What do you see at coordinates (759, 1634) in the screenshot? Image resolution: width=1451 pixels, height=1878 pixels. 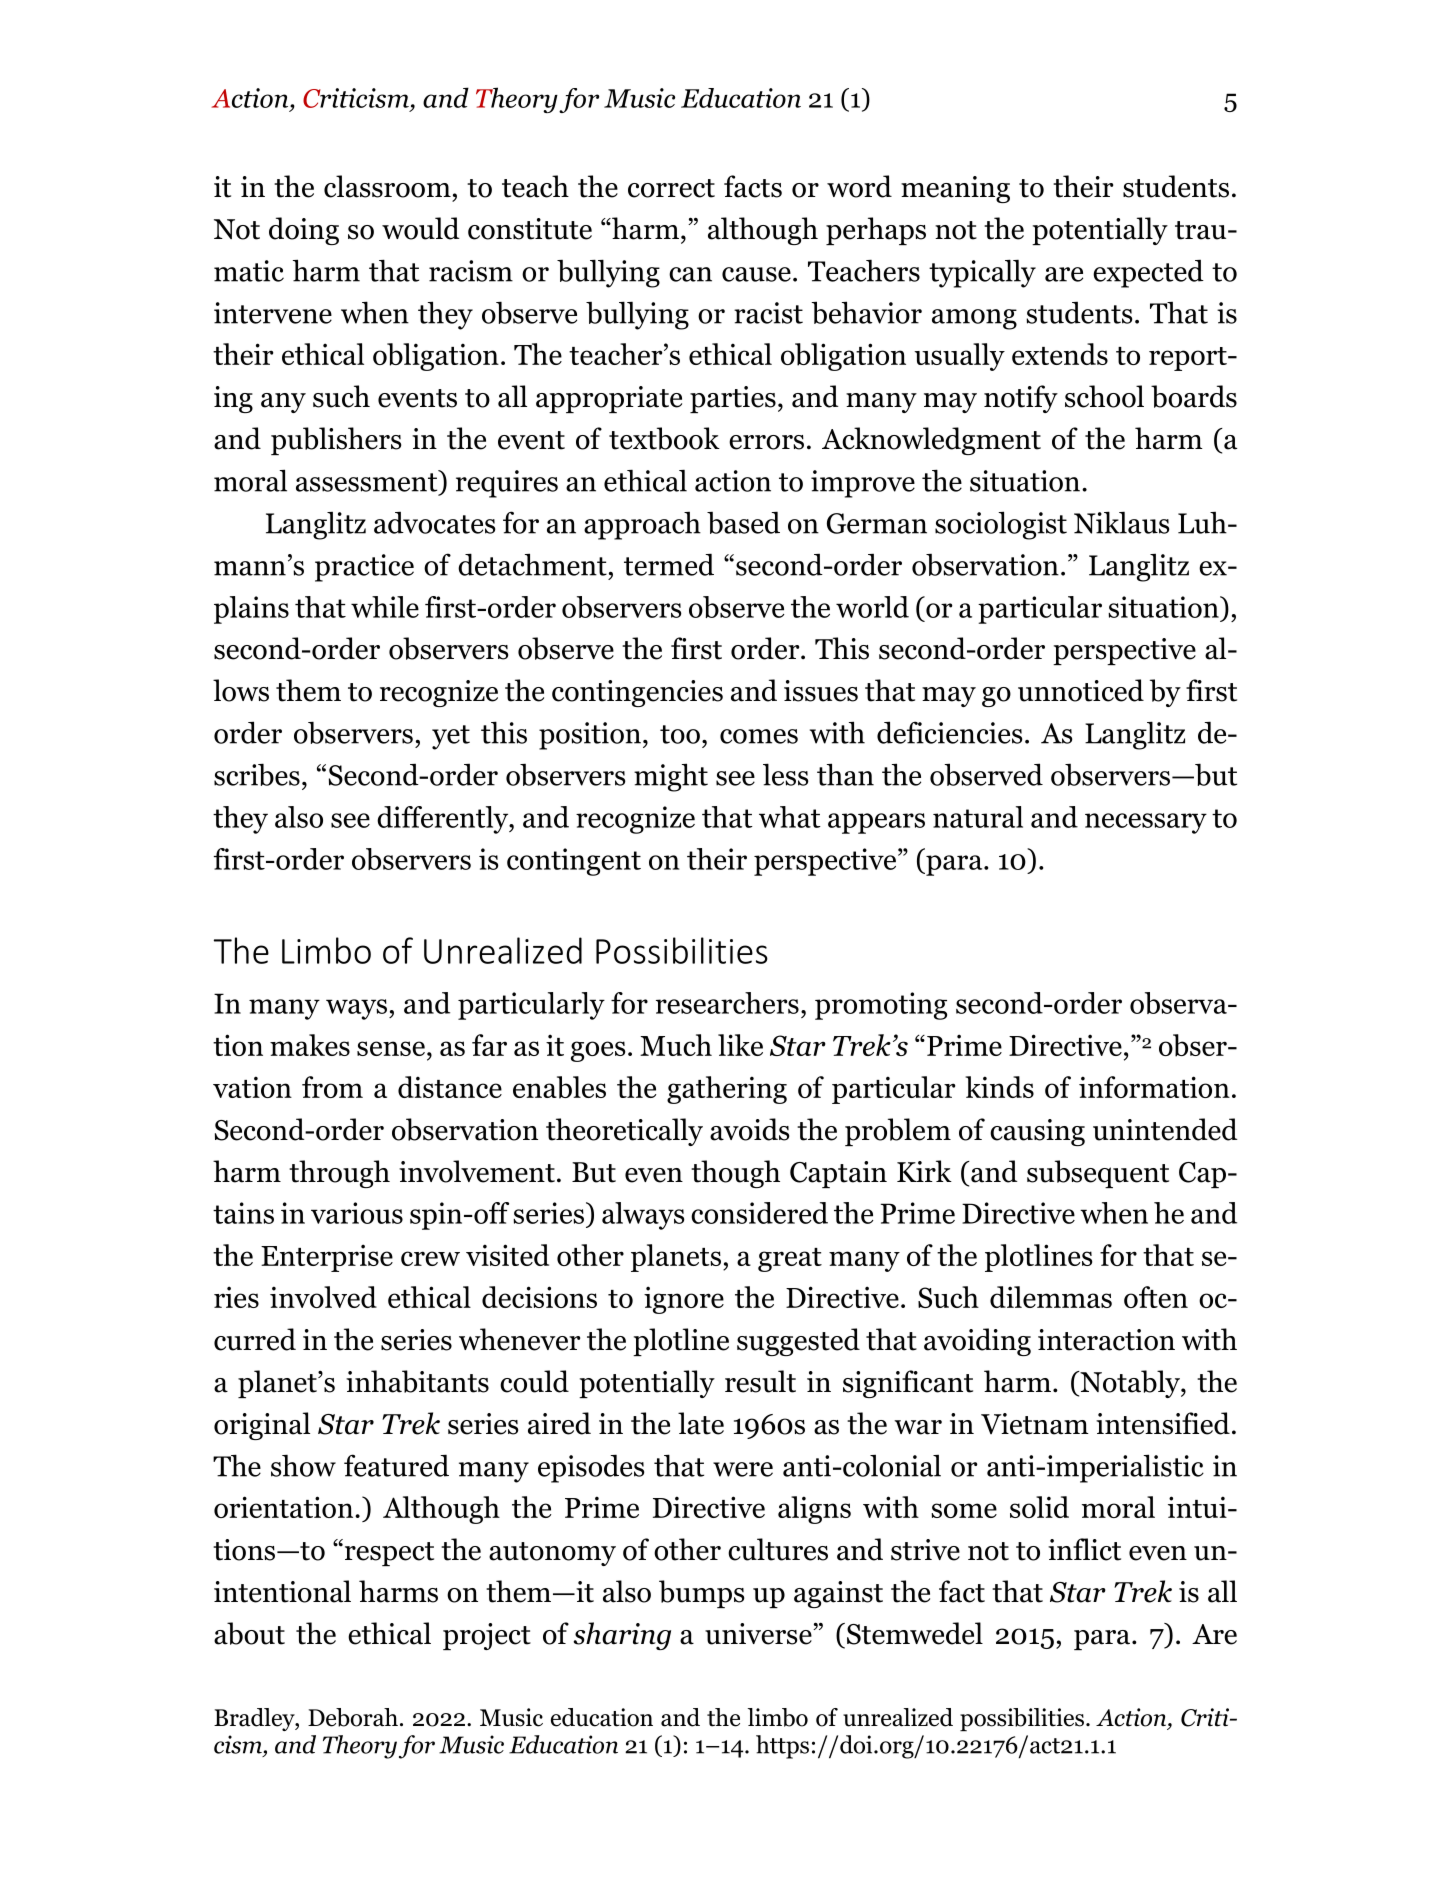 I see `universe` at bounding box center [759, 1634].
